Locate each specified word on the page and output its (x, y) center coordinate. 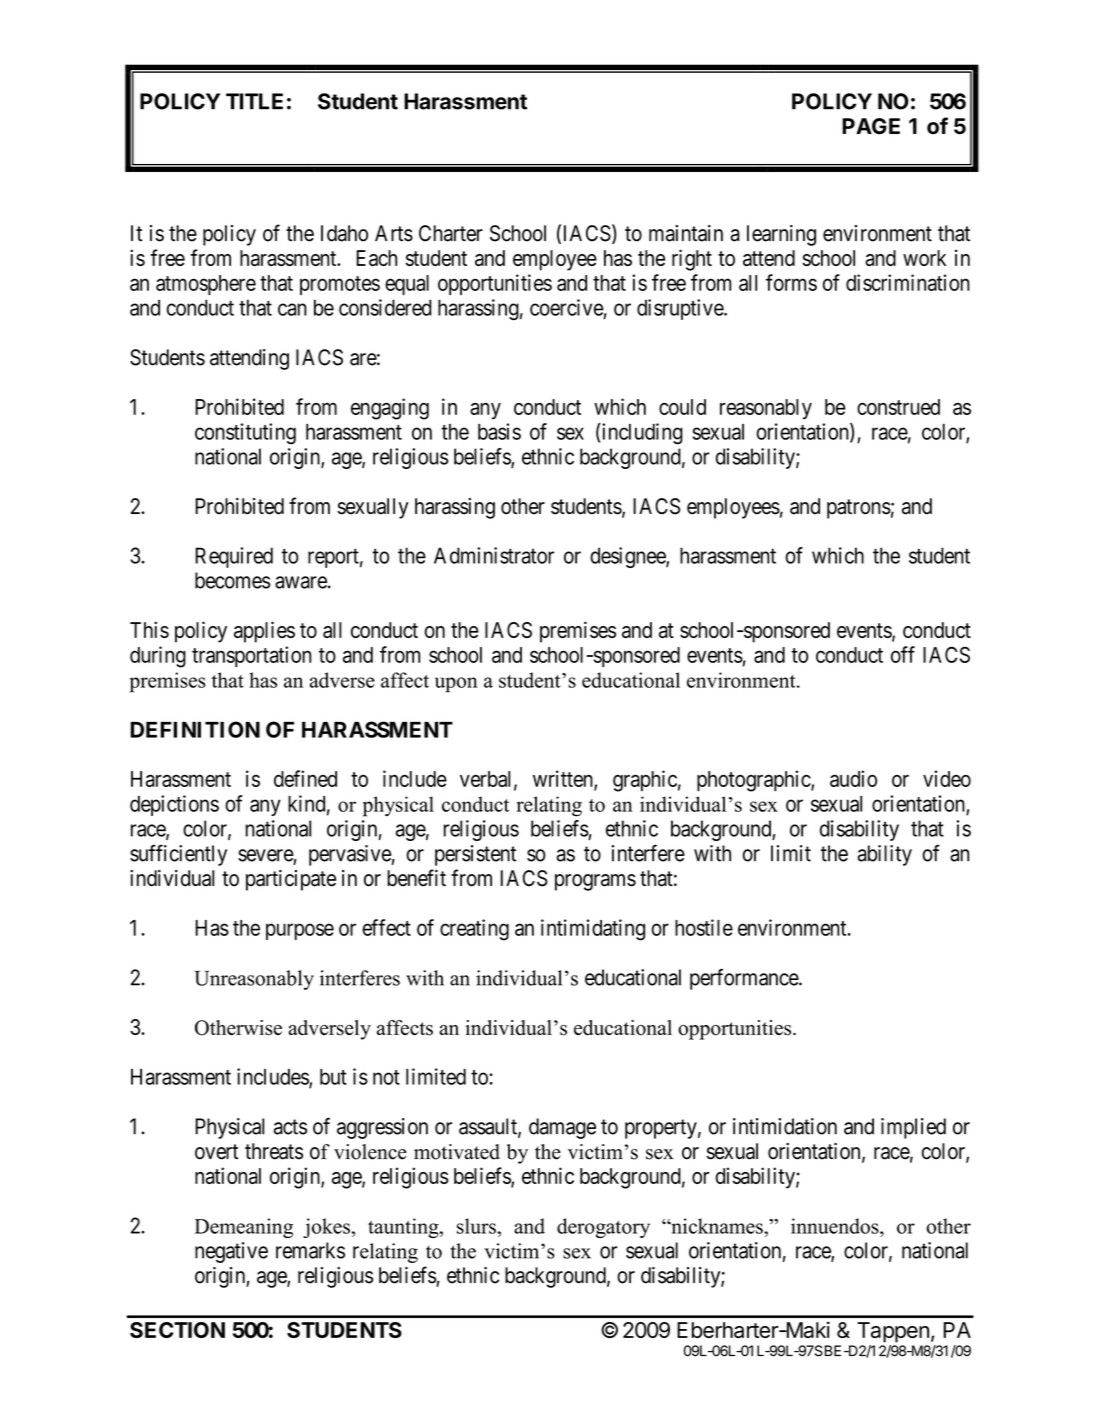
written (564, 780)
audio (853, 778)
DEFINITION (195, 729)
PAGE (871, 126)
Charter (451, 233)
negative (231, 1252)
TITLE (254, 101)
